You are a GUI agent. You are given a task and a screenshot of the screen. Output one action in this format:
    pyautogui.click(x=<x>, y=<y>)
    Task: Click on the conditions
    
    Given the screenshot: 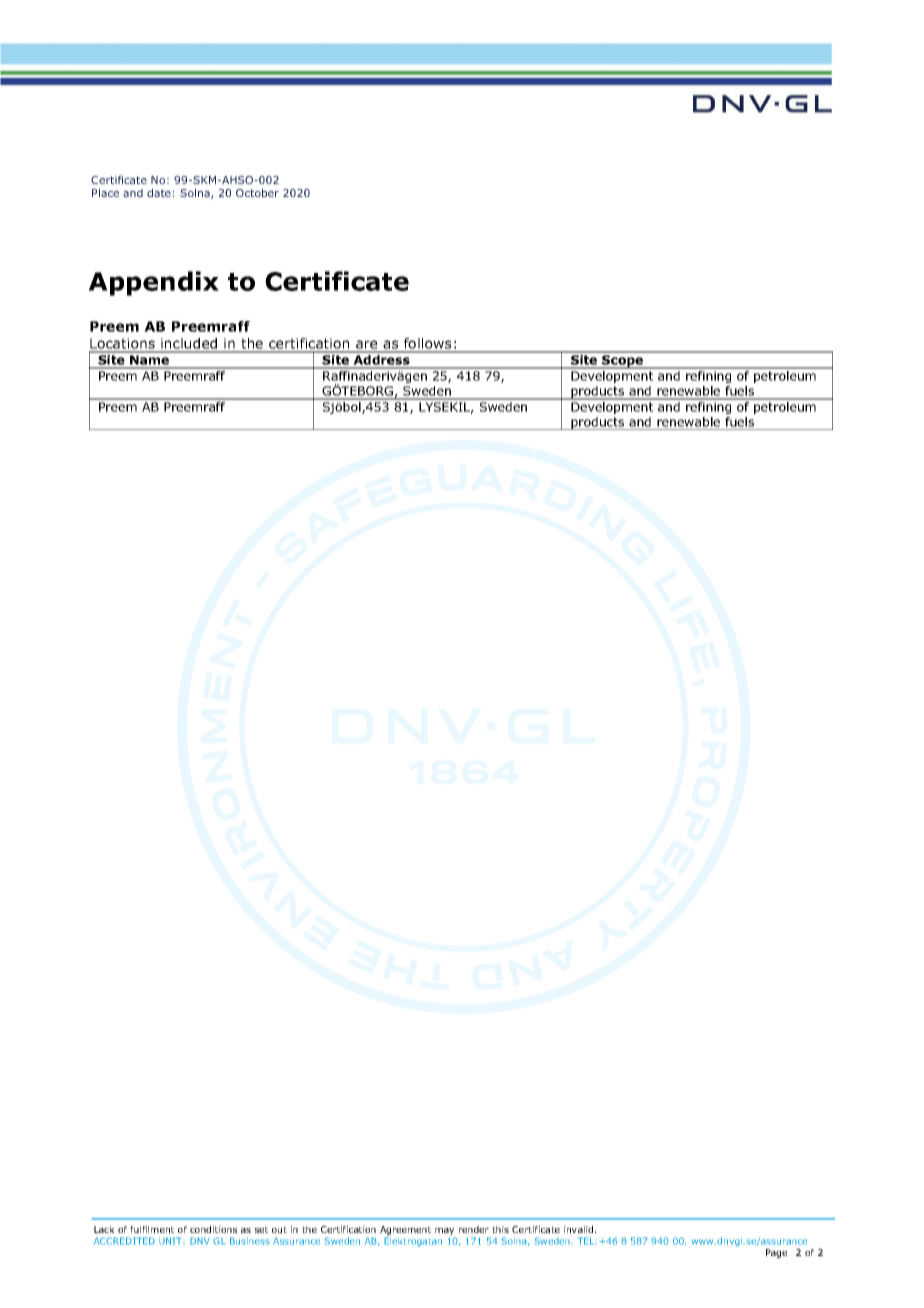 What is the action you would take?
    pyautogui.click(x=213, y=1229)
